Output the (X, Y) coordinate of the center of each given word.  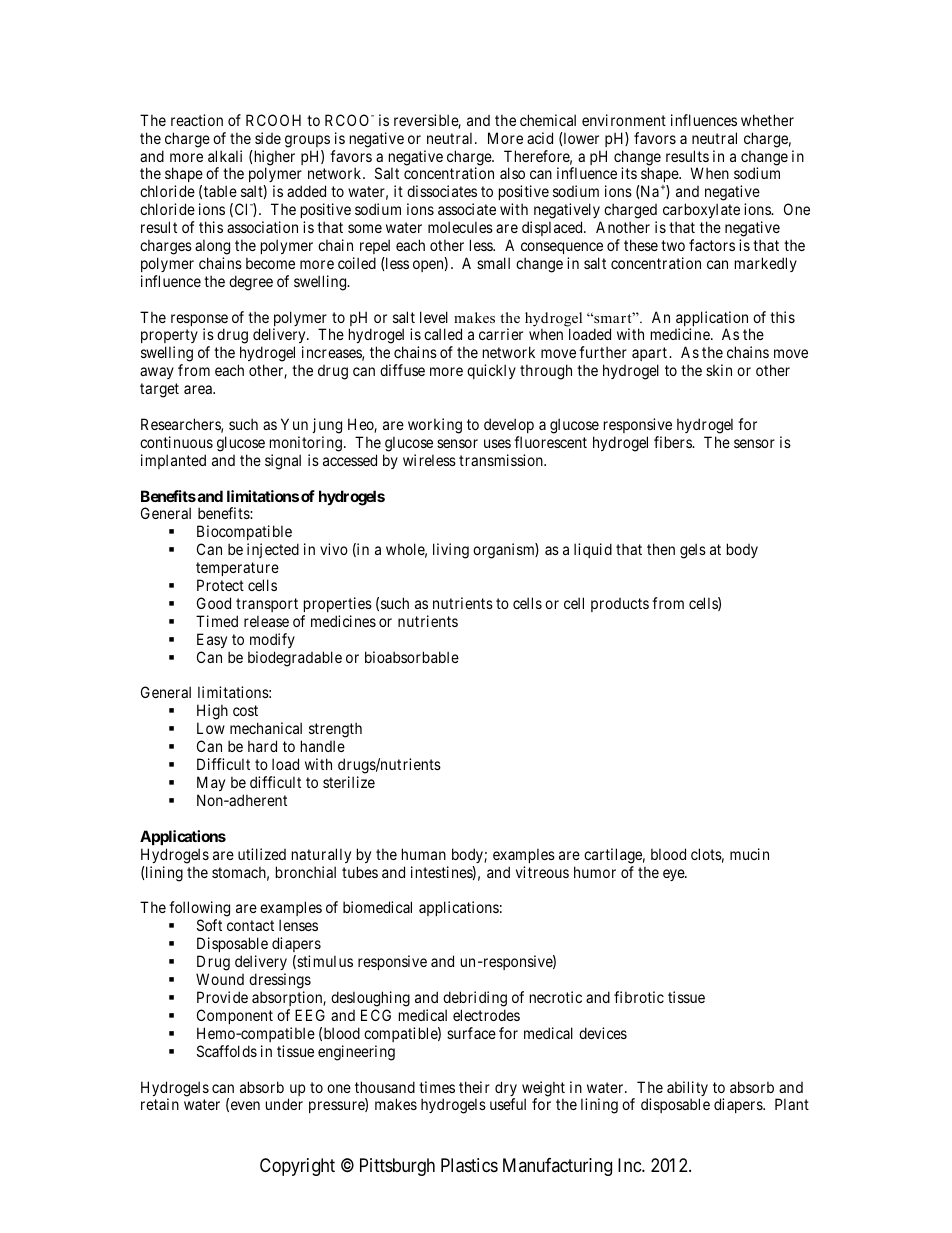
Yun (294, 424)
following (199, 910)
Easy (212, 640)
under (284, 1104)
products (620, 605)
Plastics (469, 1165)
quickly (491, 371)
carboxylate (701, 210)
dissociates (442, 191)
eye (674, 875)
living (451, 551)
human (424, 854)
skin (719, 370)
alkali (225, 156)
